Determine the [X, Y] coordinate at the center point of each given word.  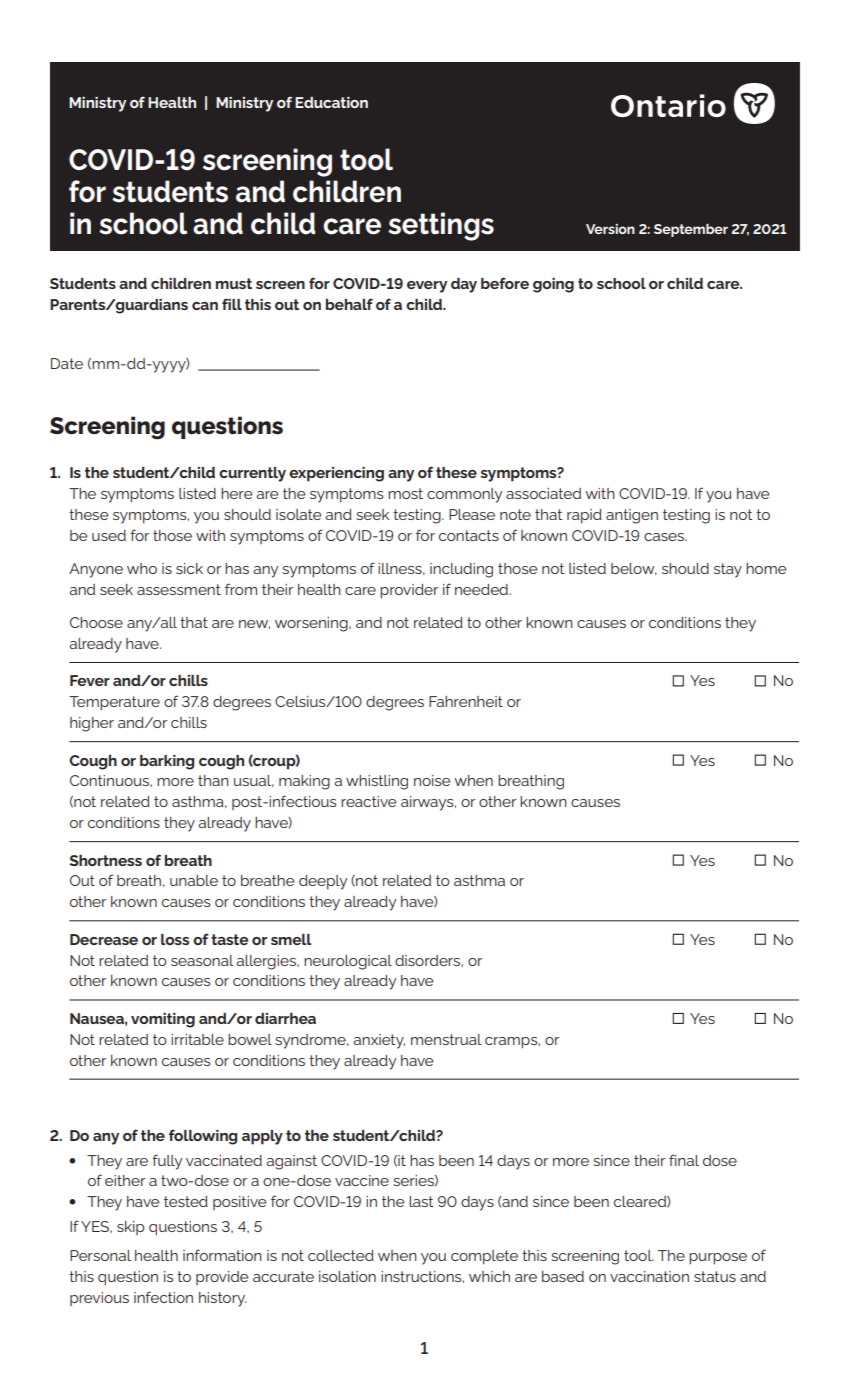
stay [728, 570]
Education [331, 102]
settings [441, 226]
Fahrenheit [466, 701]
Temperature [114, 703]
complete [484, 1257]
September [691, 230]
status [715, 1276]
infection [163, 1297]
